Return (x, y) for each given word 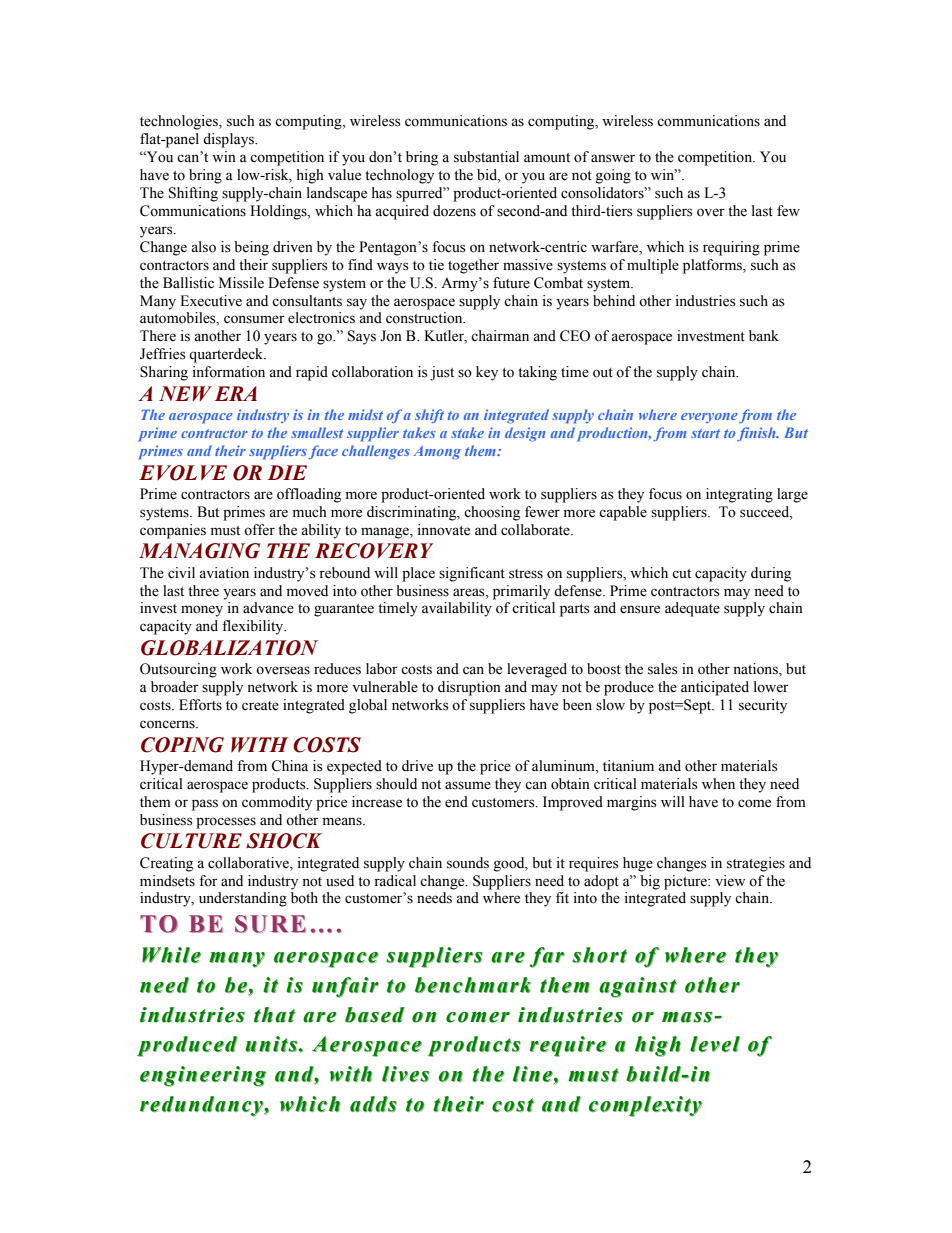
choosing (492, 513)
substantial (486, 157)
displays (229, 140)
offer (259, 530)
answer (613, 158)
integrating (739, 495)
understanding (243, 899)
